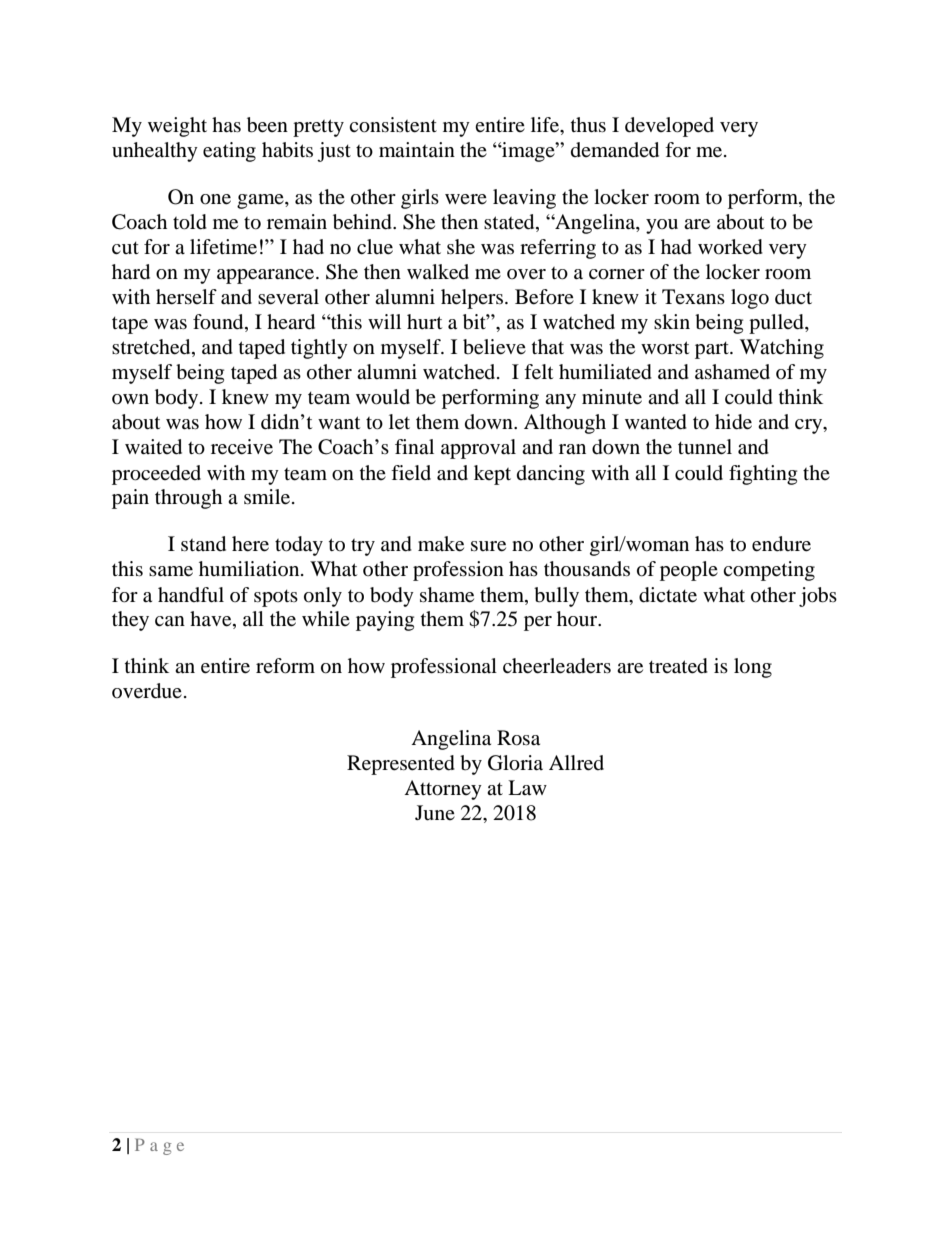  Describe the element at coordinates (229, 152) in the page. I see `eating` at that location.
